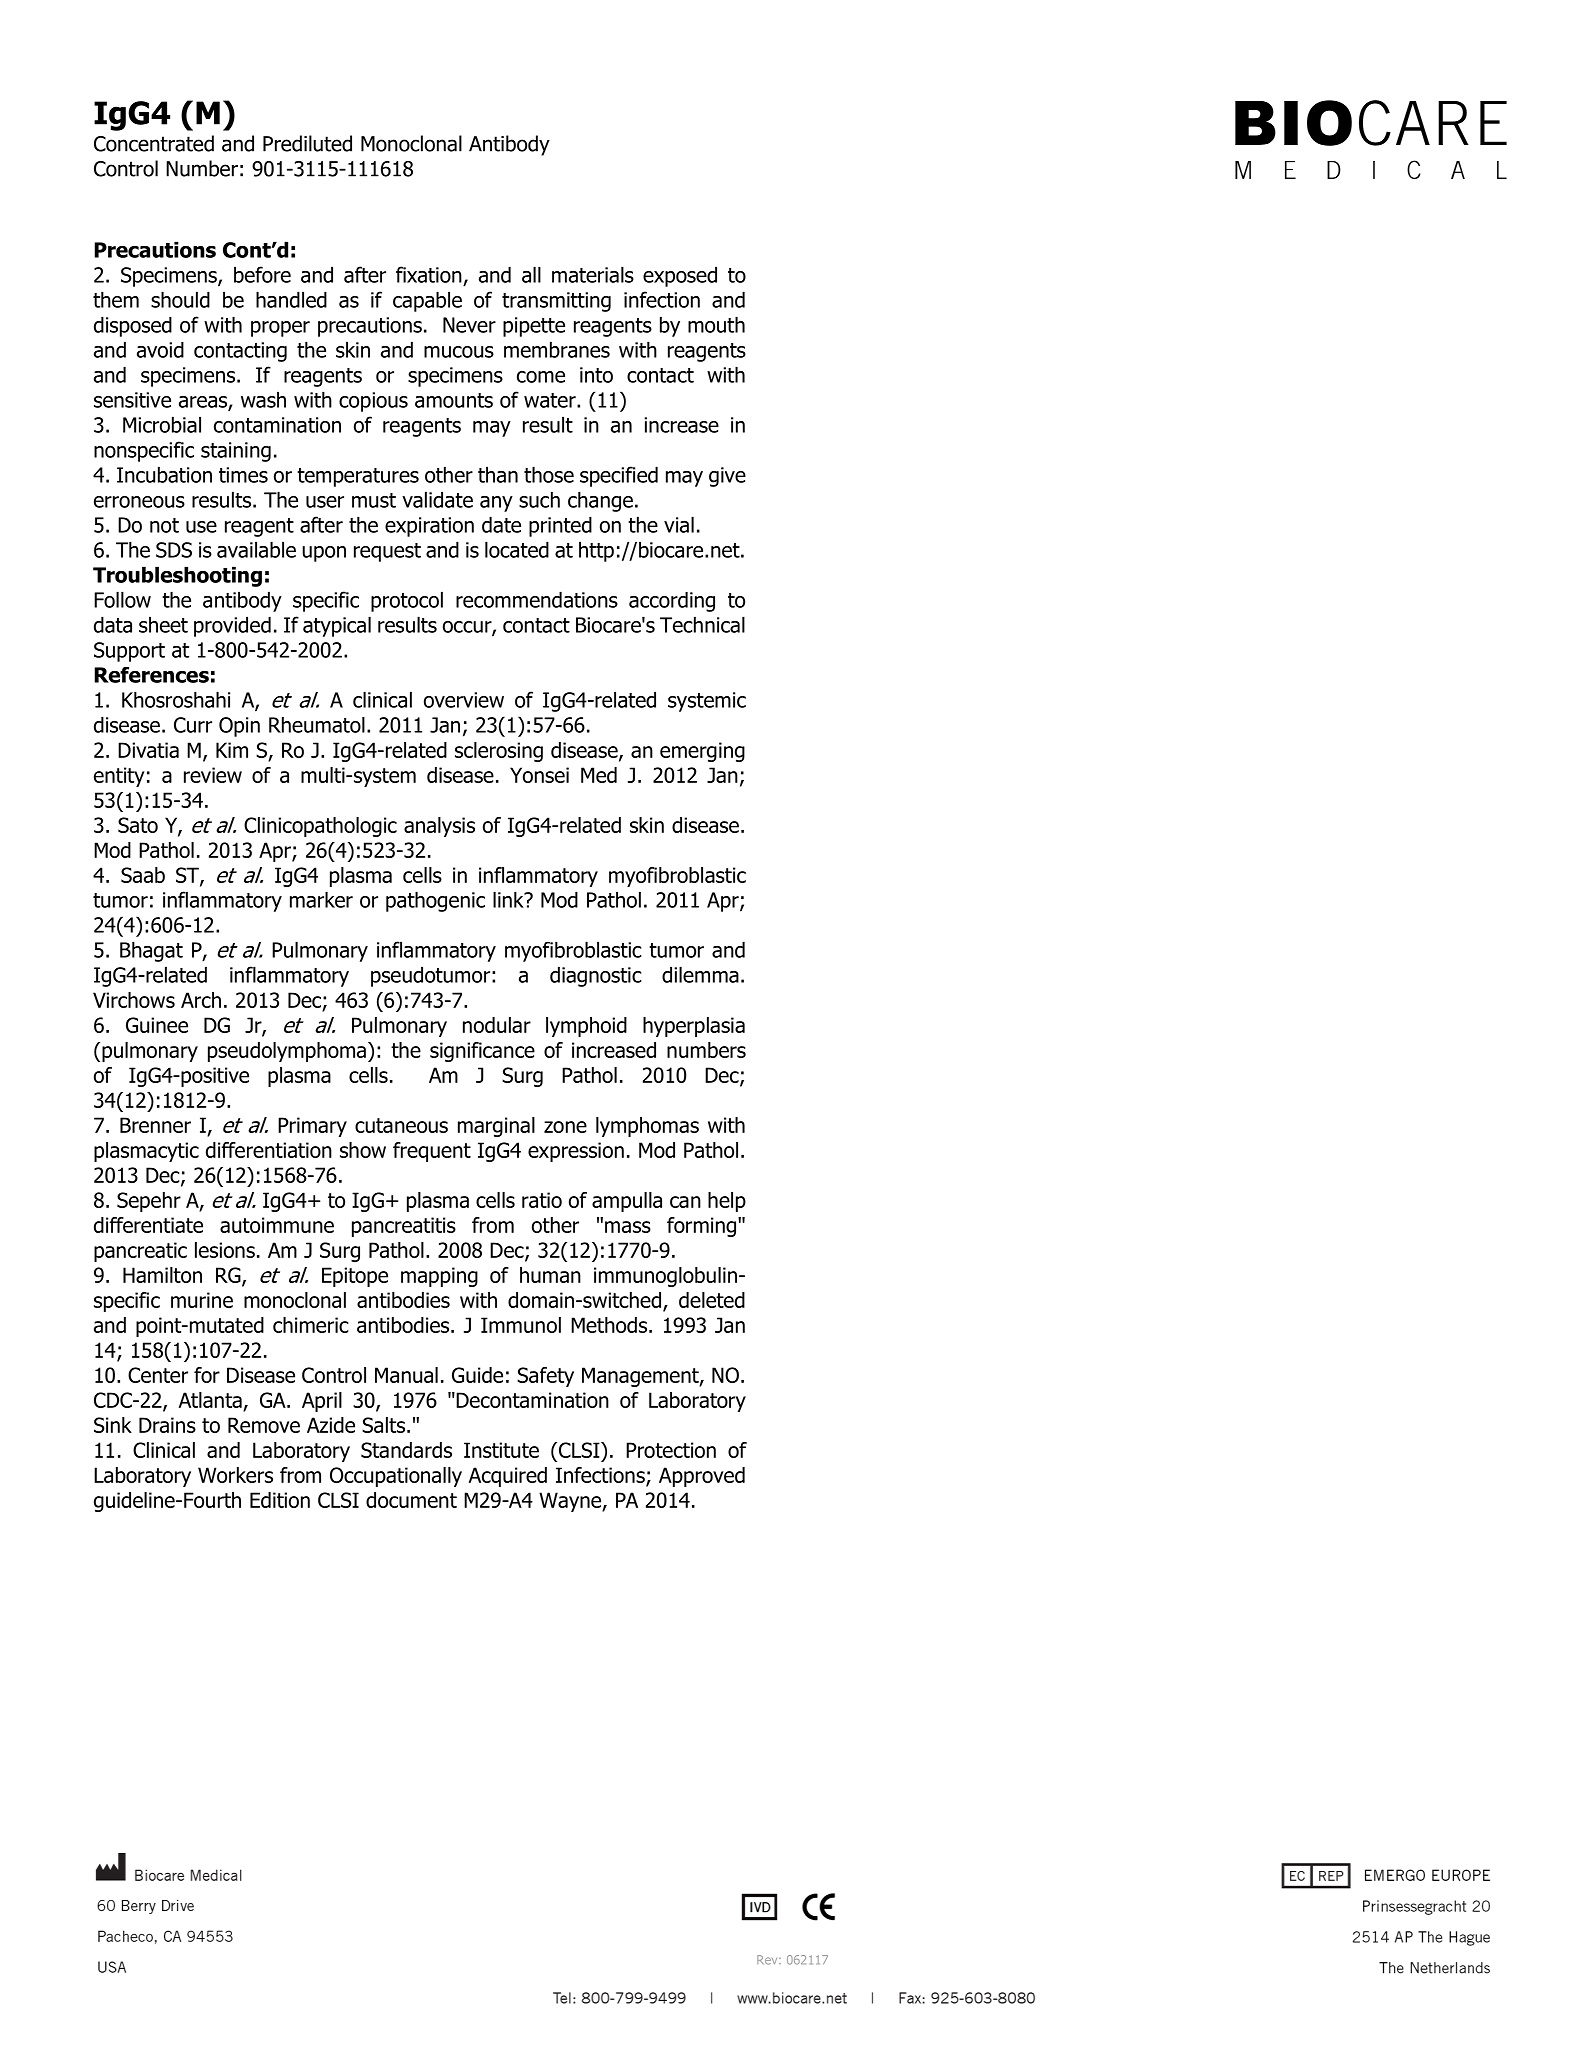  What do you see at coordinates (406, 1450) in the image?
I see `Standards` at bounding box center [406, 1450].
